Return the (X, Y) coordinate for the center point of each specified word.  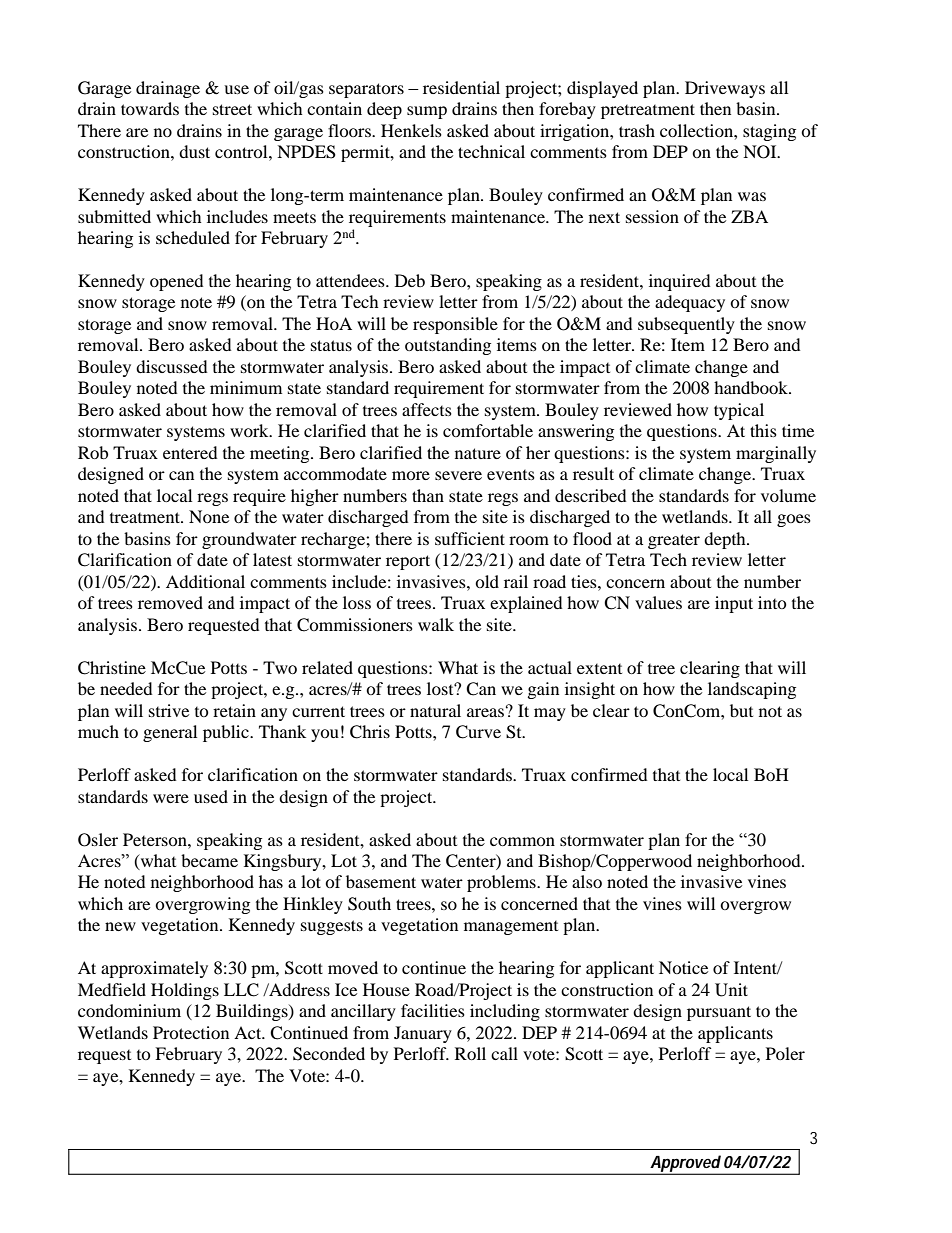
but (741, 710)
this (763, 430)
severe (458, 475)
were (171, 798)
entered (190, 452)
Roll (470, 1053)
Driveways (725, 89)
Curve (478, 732)
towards (150, 108)
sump (427, 112)
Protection (191, 1032)
